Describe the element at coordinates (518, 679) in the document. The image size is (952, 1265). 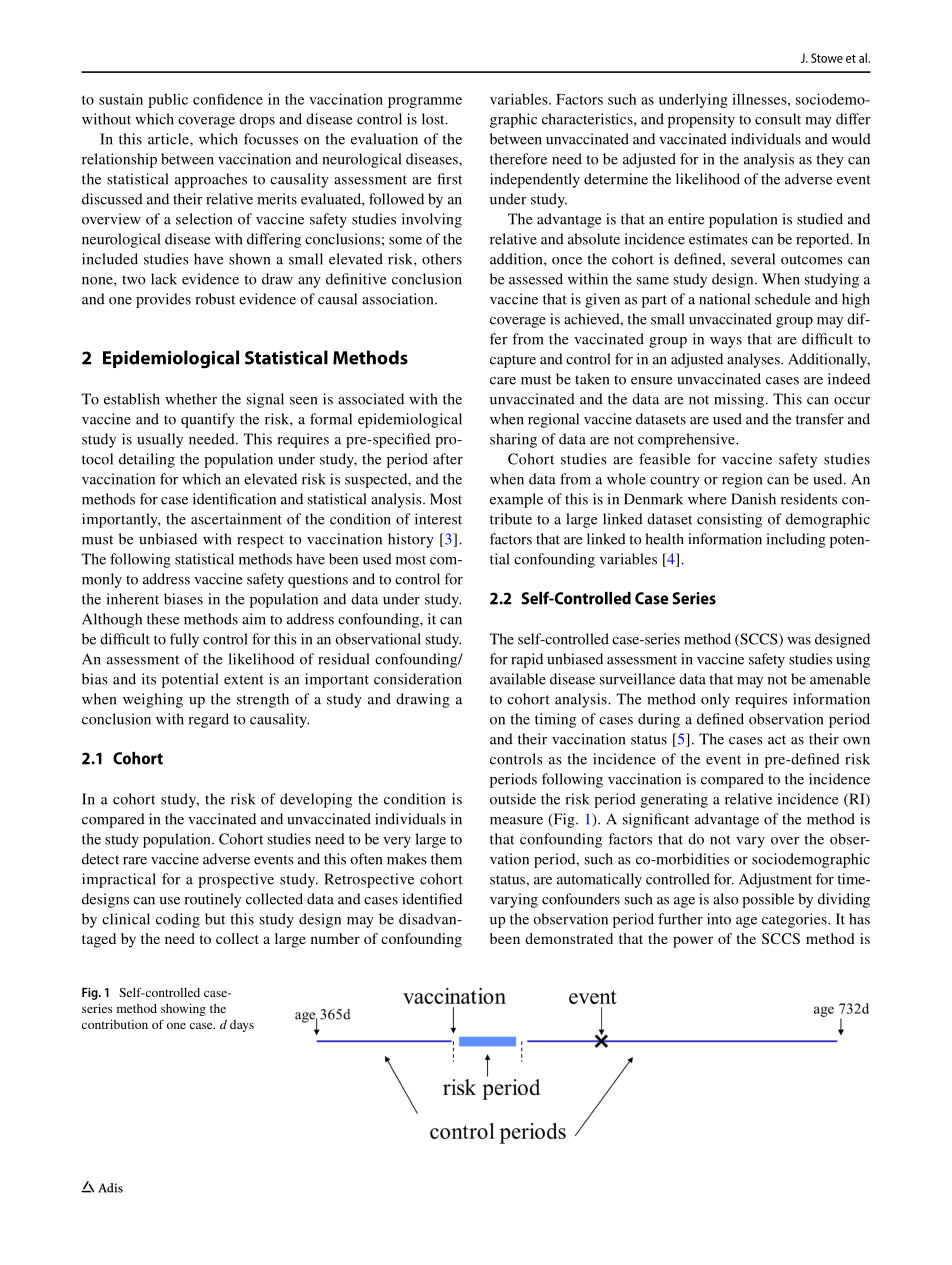
I see `available` at that location.
